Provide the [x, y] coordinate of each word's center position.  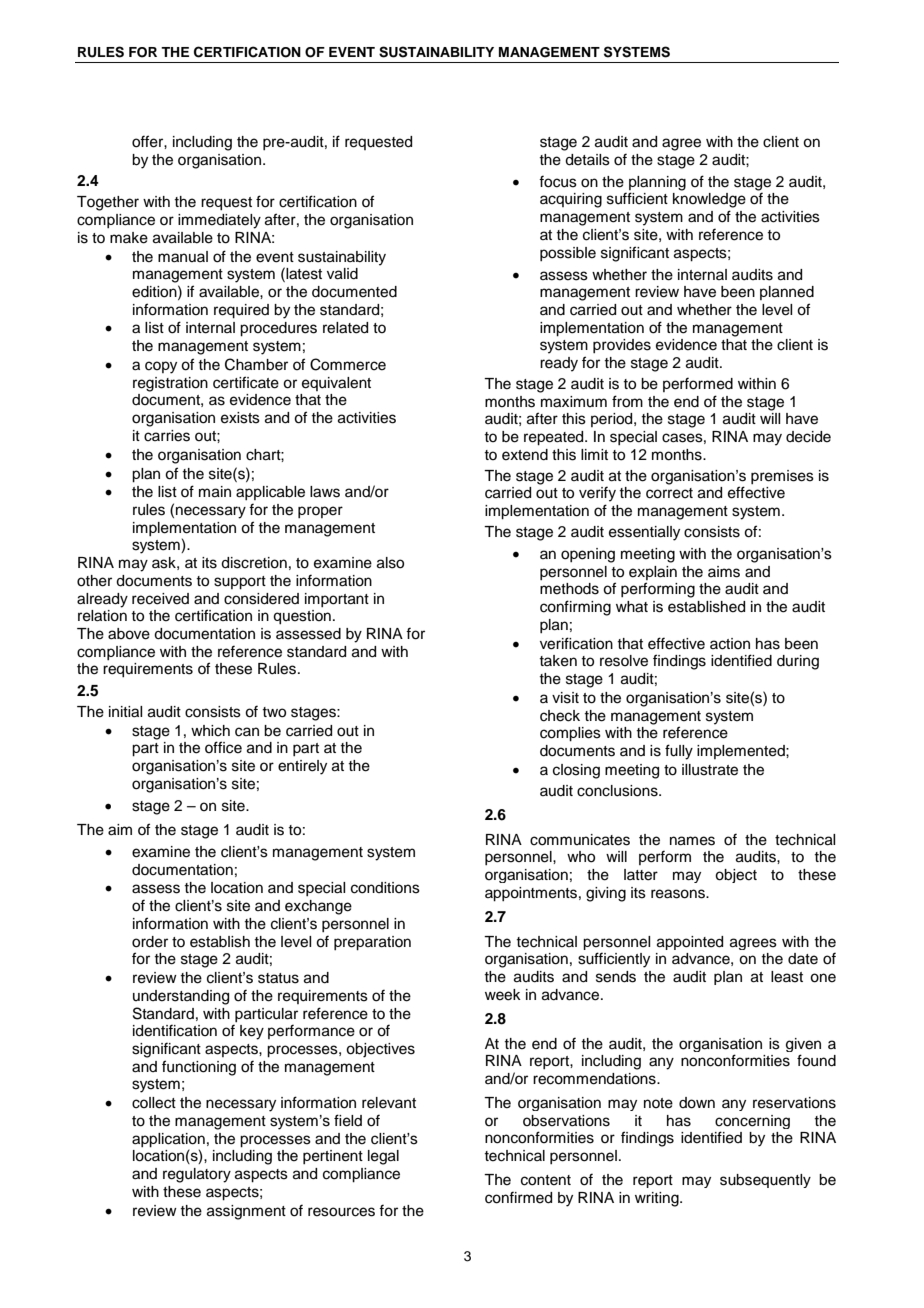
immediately [219, 221]
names [692, 841]
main [215, 492]
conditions [385, 888]
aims [724, 572]
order [150, 942]
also [390, 563]
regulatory [197, 1175]
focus [558, 181]
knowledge [709, 200]
